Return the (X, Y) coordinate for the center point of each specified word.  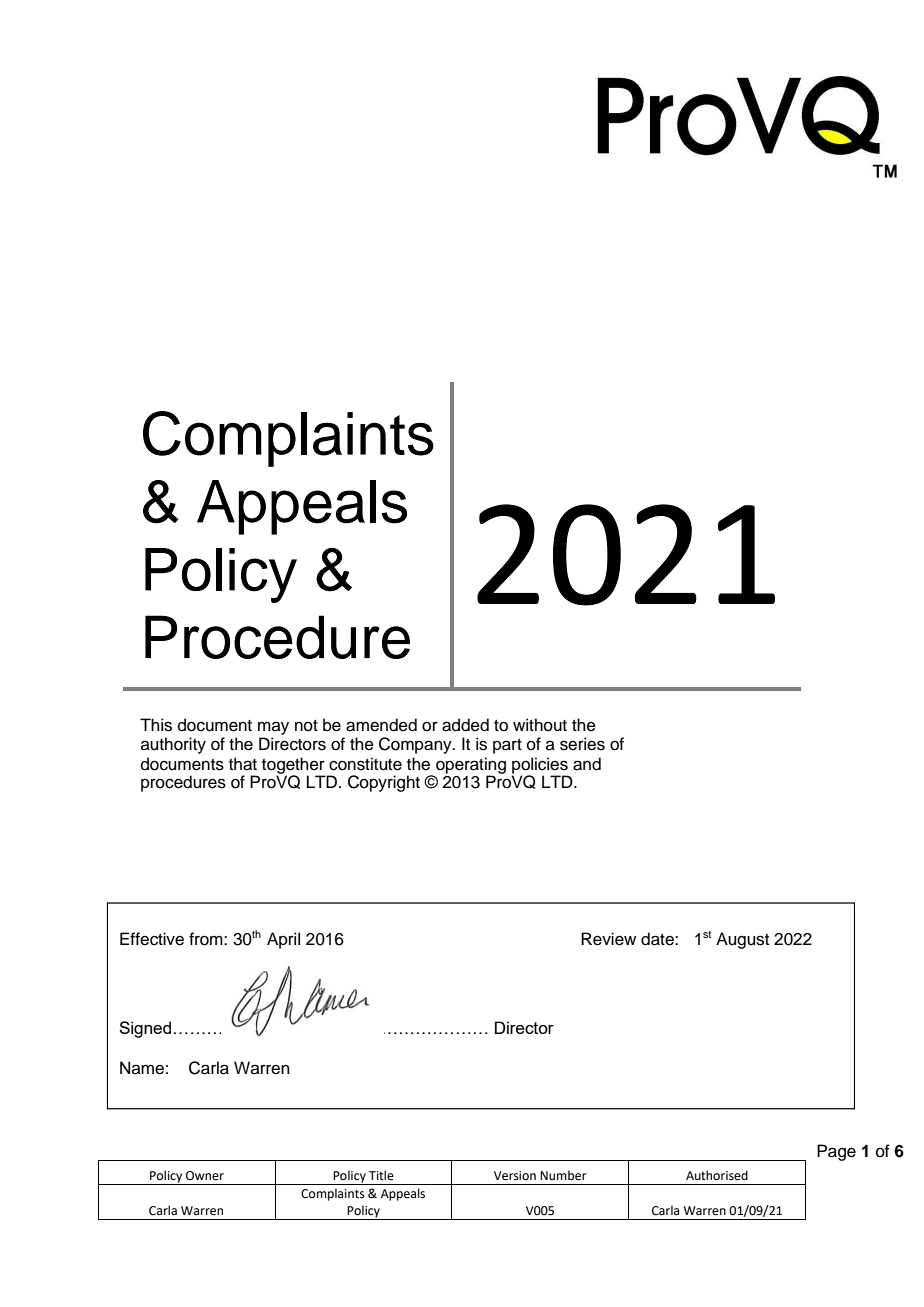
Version (515, 1176)
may (273, 728)
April (283, 940)
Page (836, 1152)
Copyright (384, 783)
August (742, 940)
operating (471, 766)
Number (563, 1175)
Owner (205, 1176)
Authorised (717, 1175)
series (582, 744)
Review (608, 939)
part (507, 746)
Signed (145, 1029)
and (587, 764)
